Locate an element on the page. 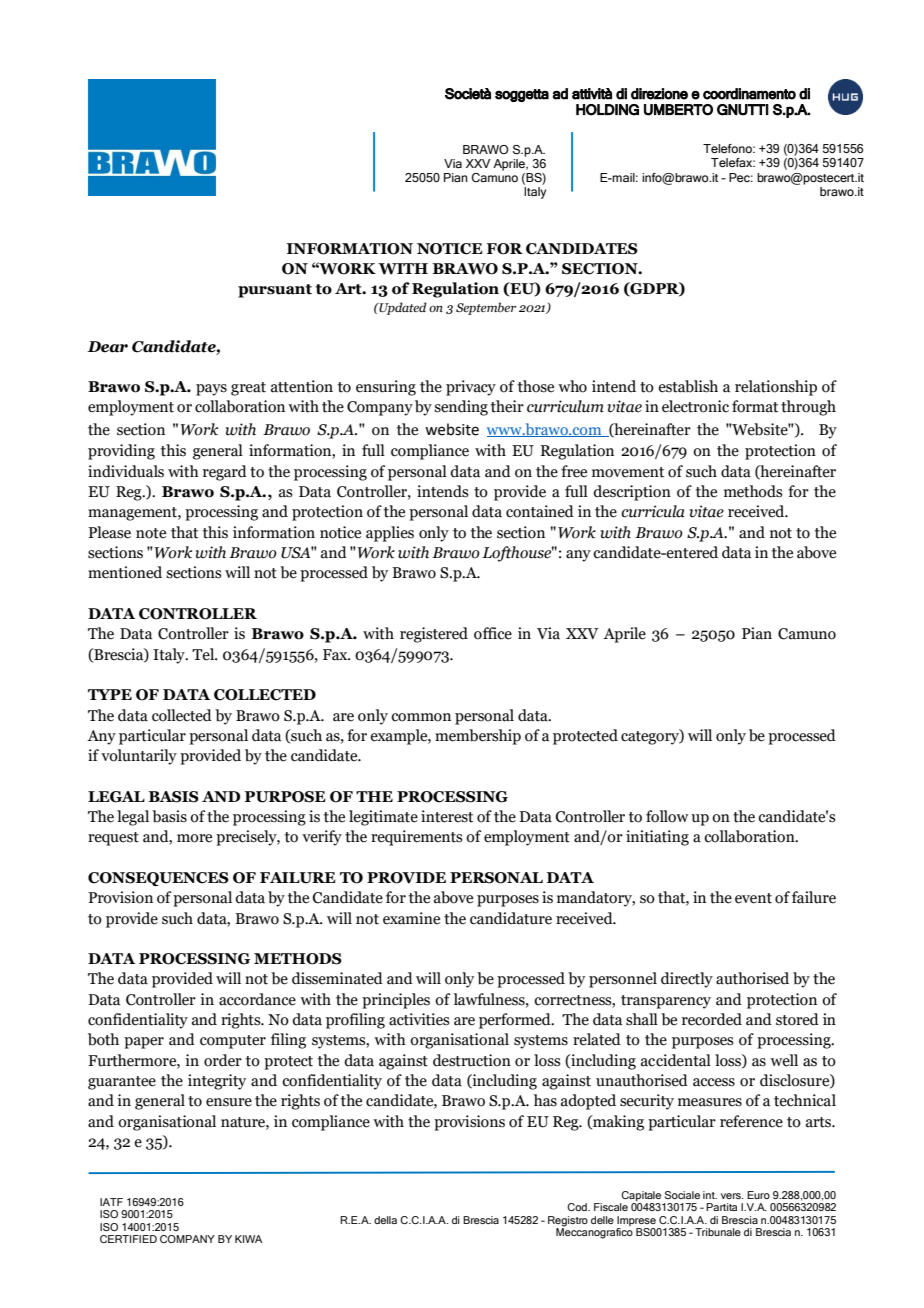  note is located at coordinates (151, 533).
